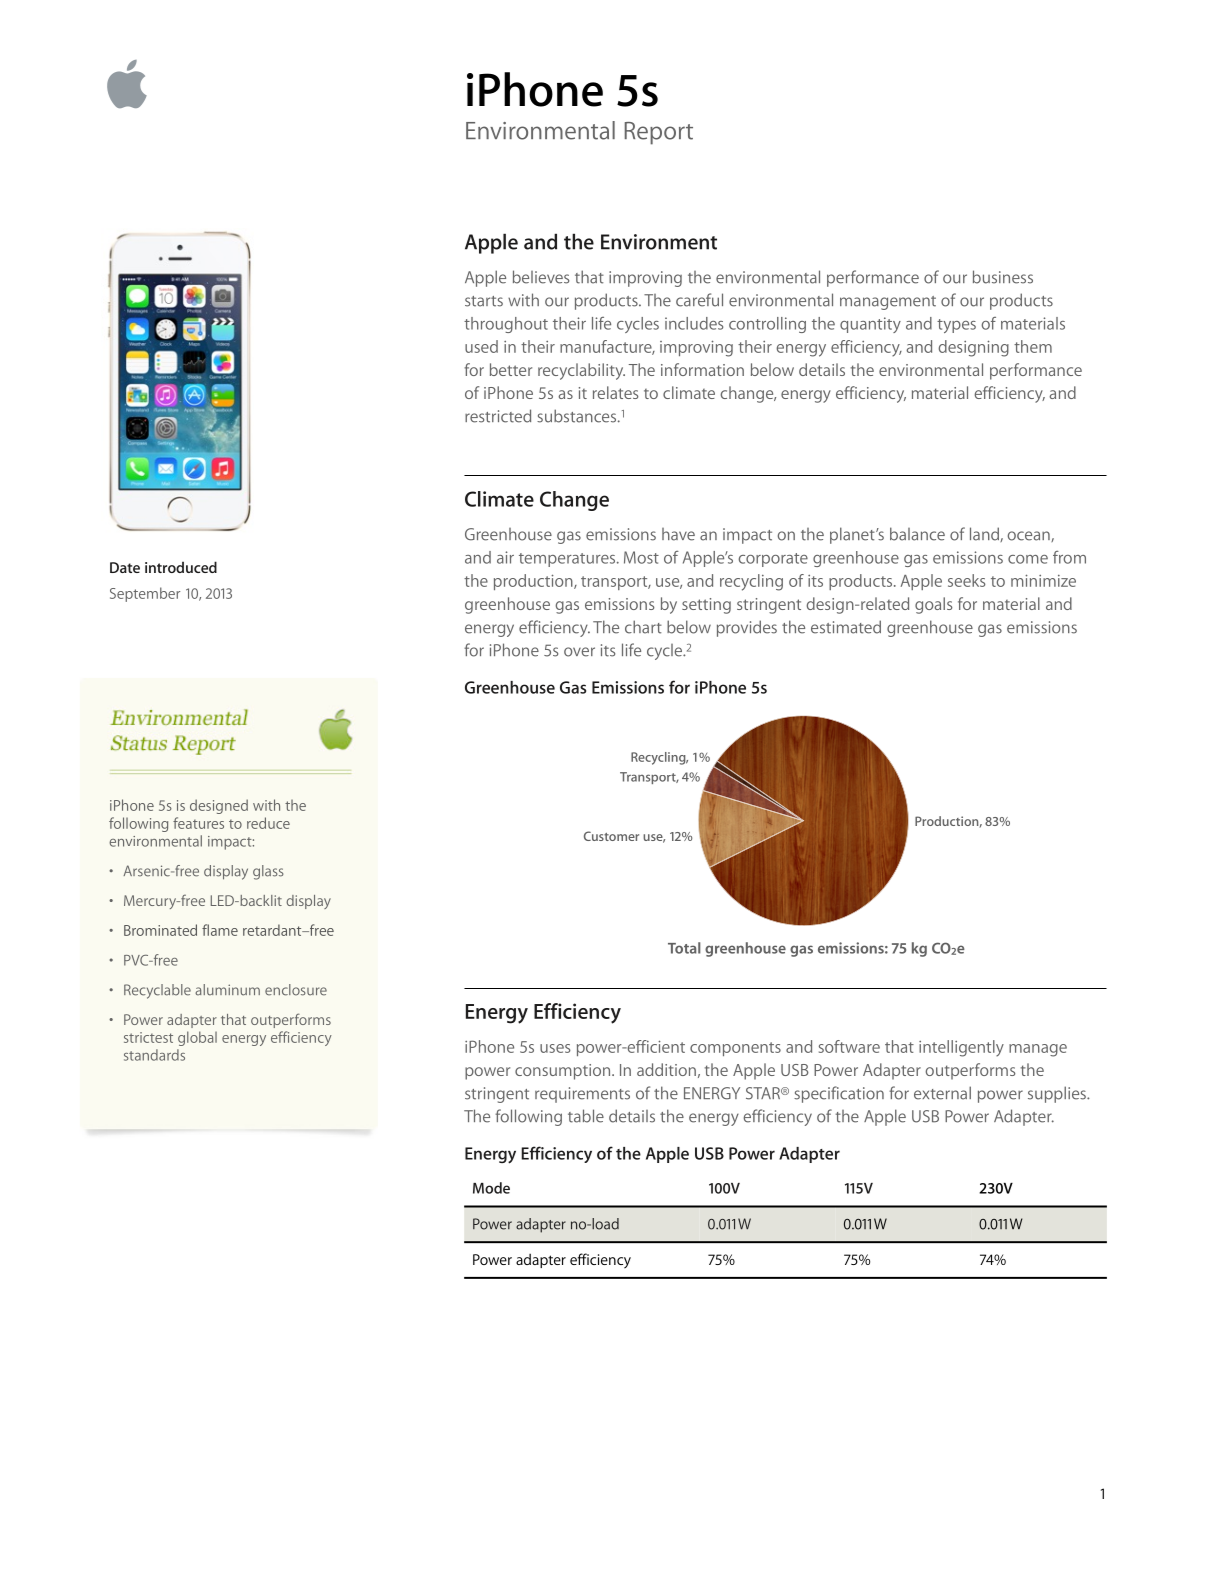 The width and height of the document is (1214, 1570). Describe the element at coordinates (154, 1055) in the document. I see `standards` at that location.
